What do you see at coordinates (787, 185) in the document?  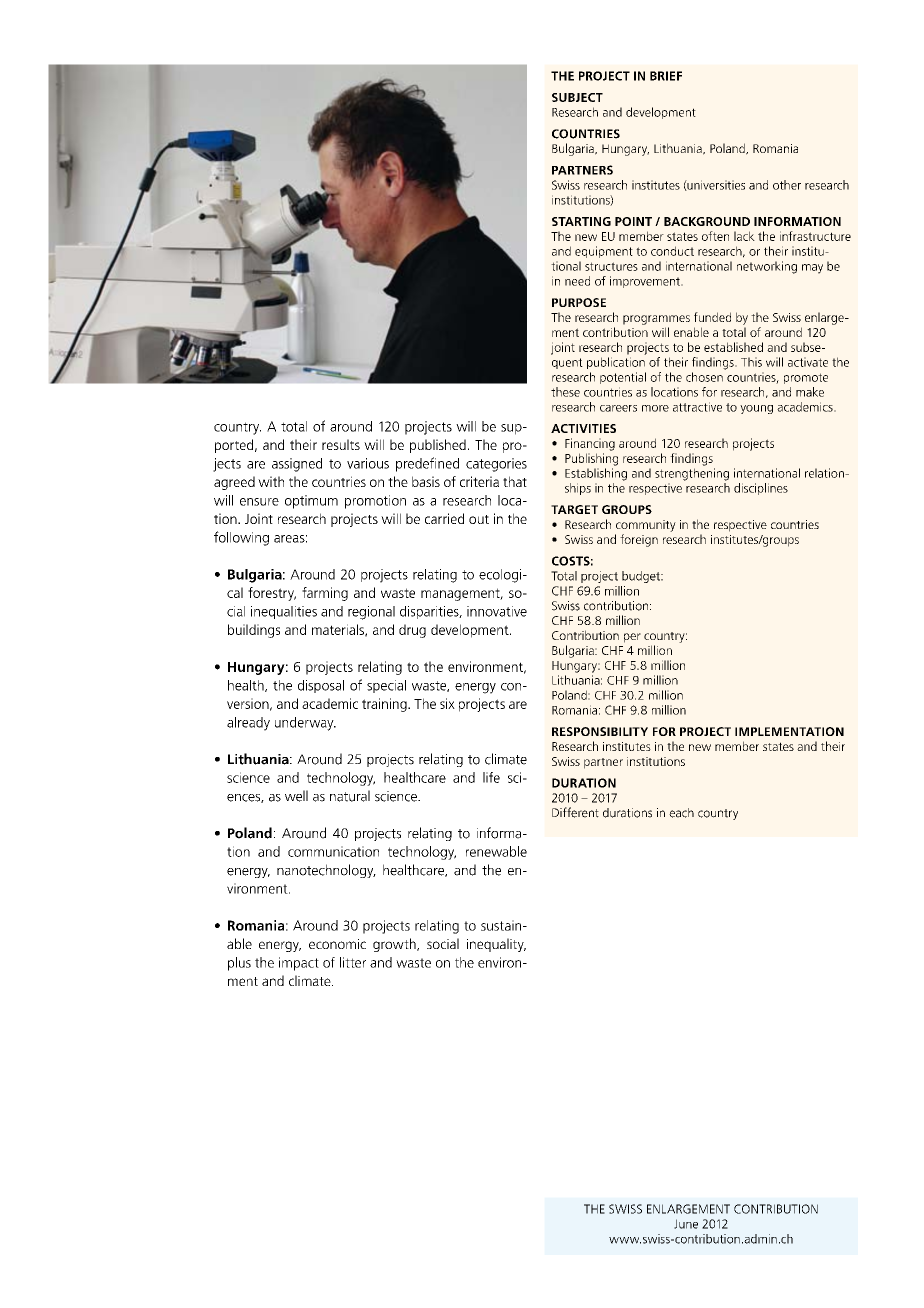 I see `other` at bounding box center [787, 185].
